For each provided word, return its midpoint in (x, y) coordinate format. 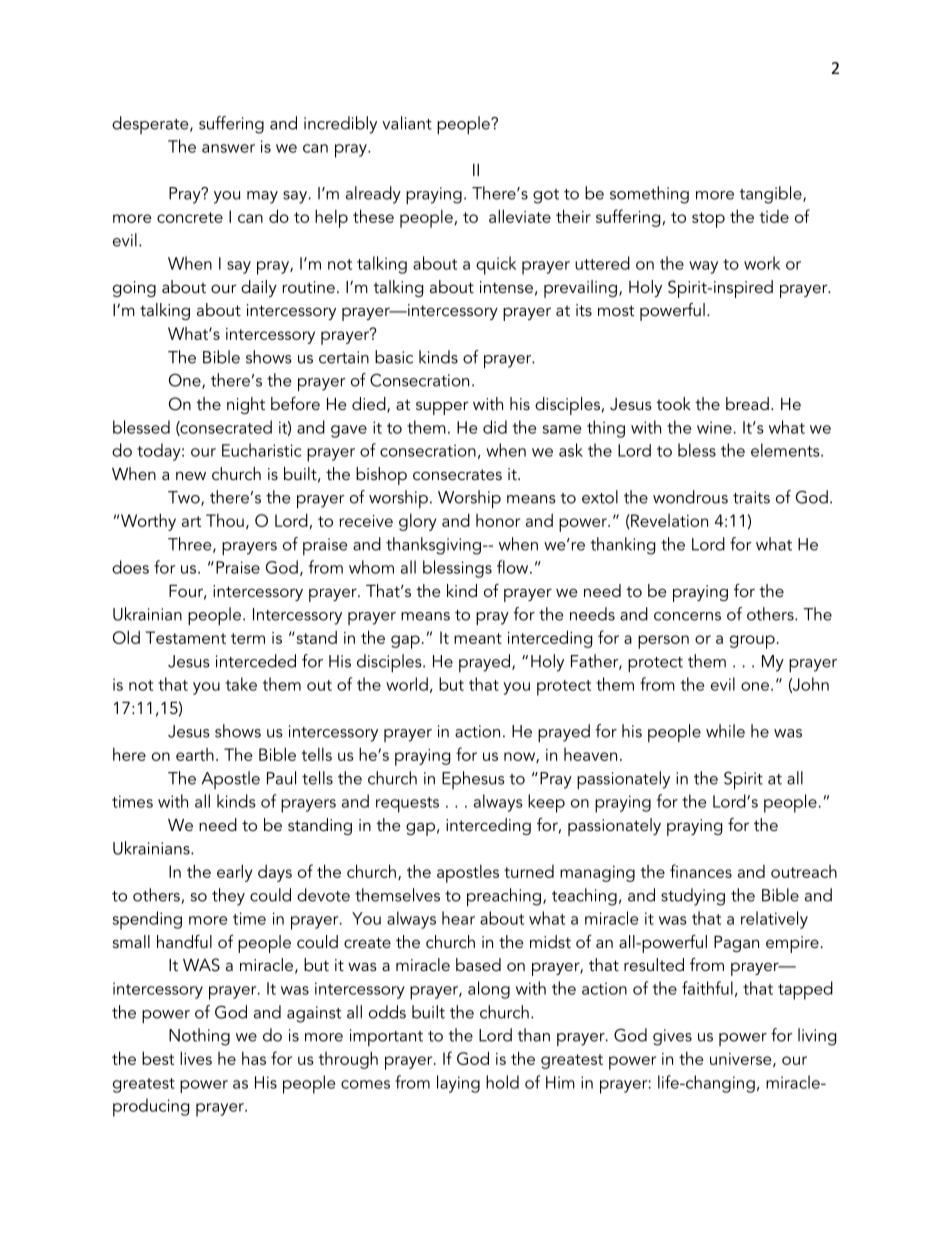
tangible (771, 195)
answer (228, 148)
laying (458, 1084)
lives (196, 1058)
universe (742, 1060)
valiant (407, 123)
